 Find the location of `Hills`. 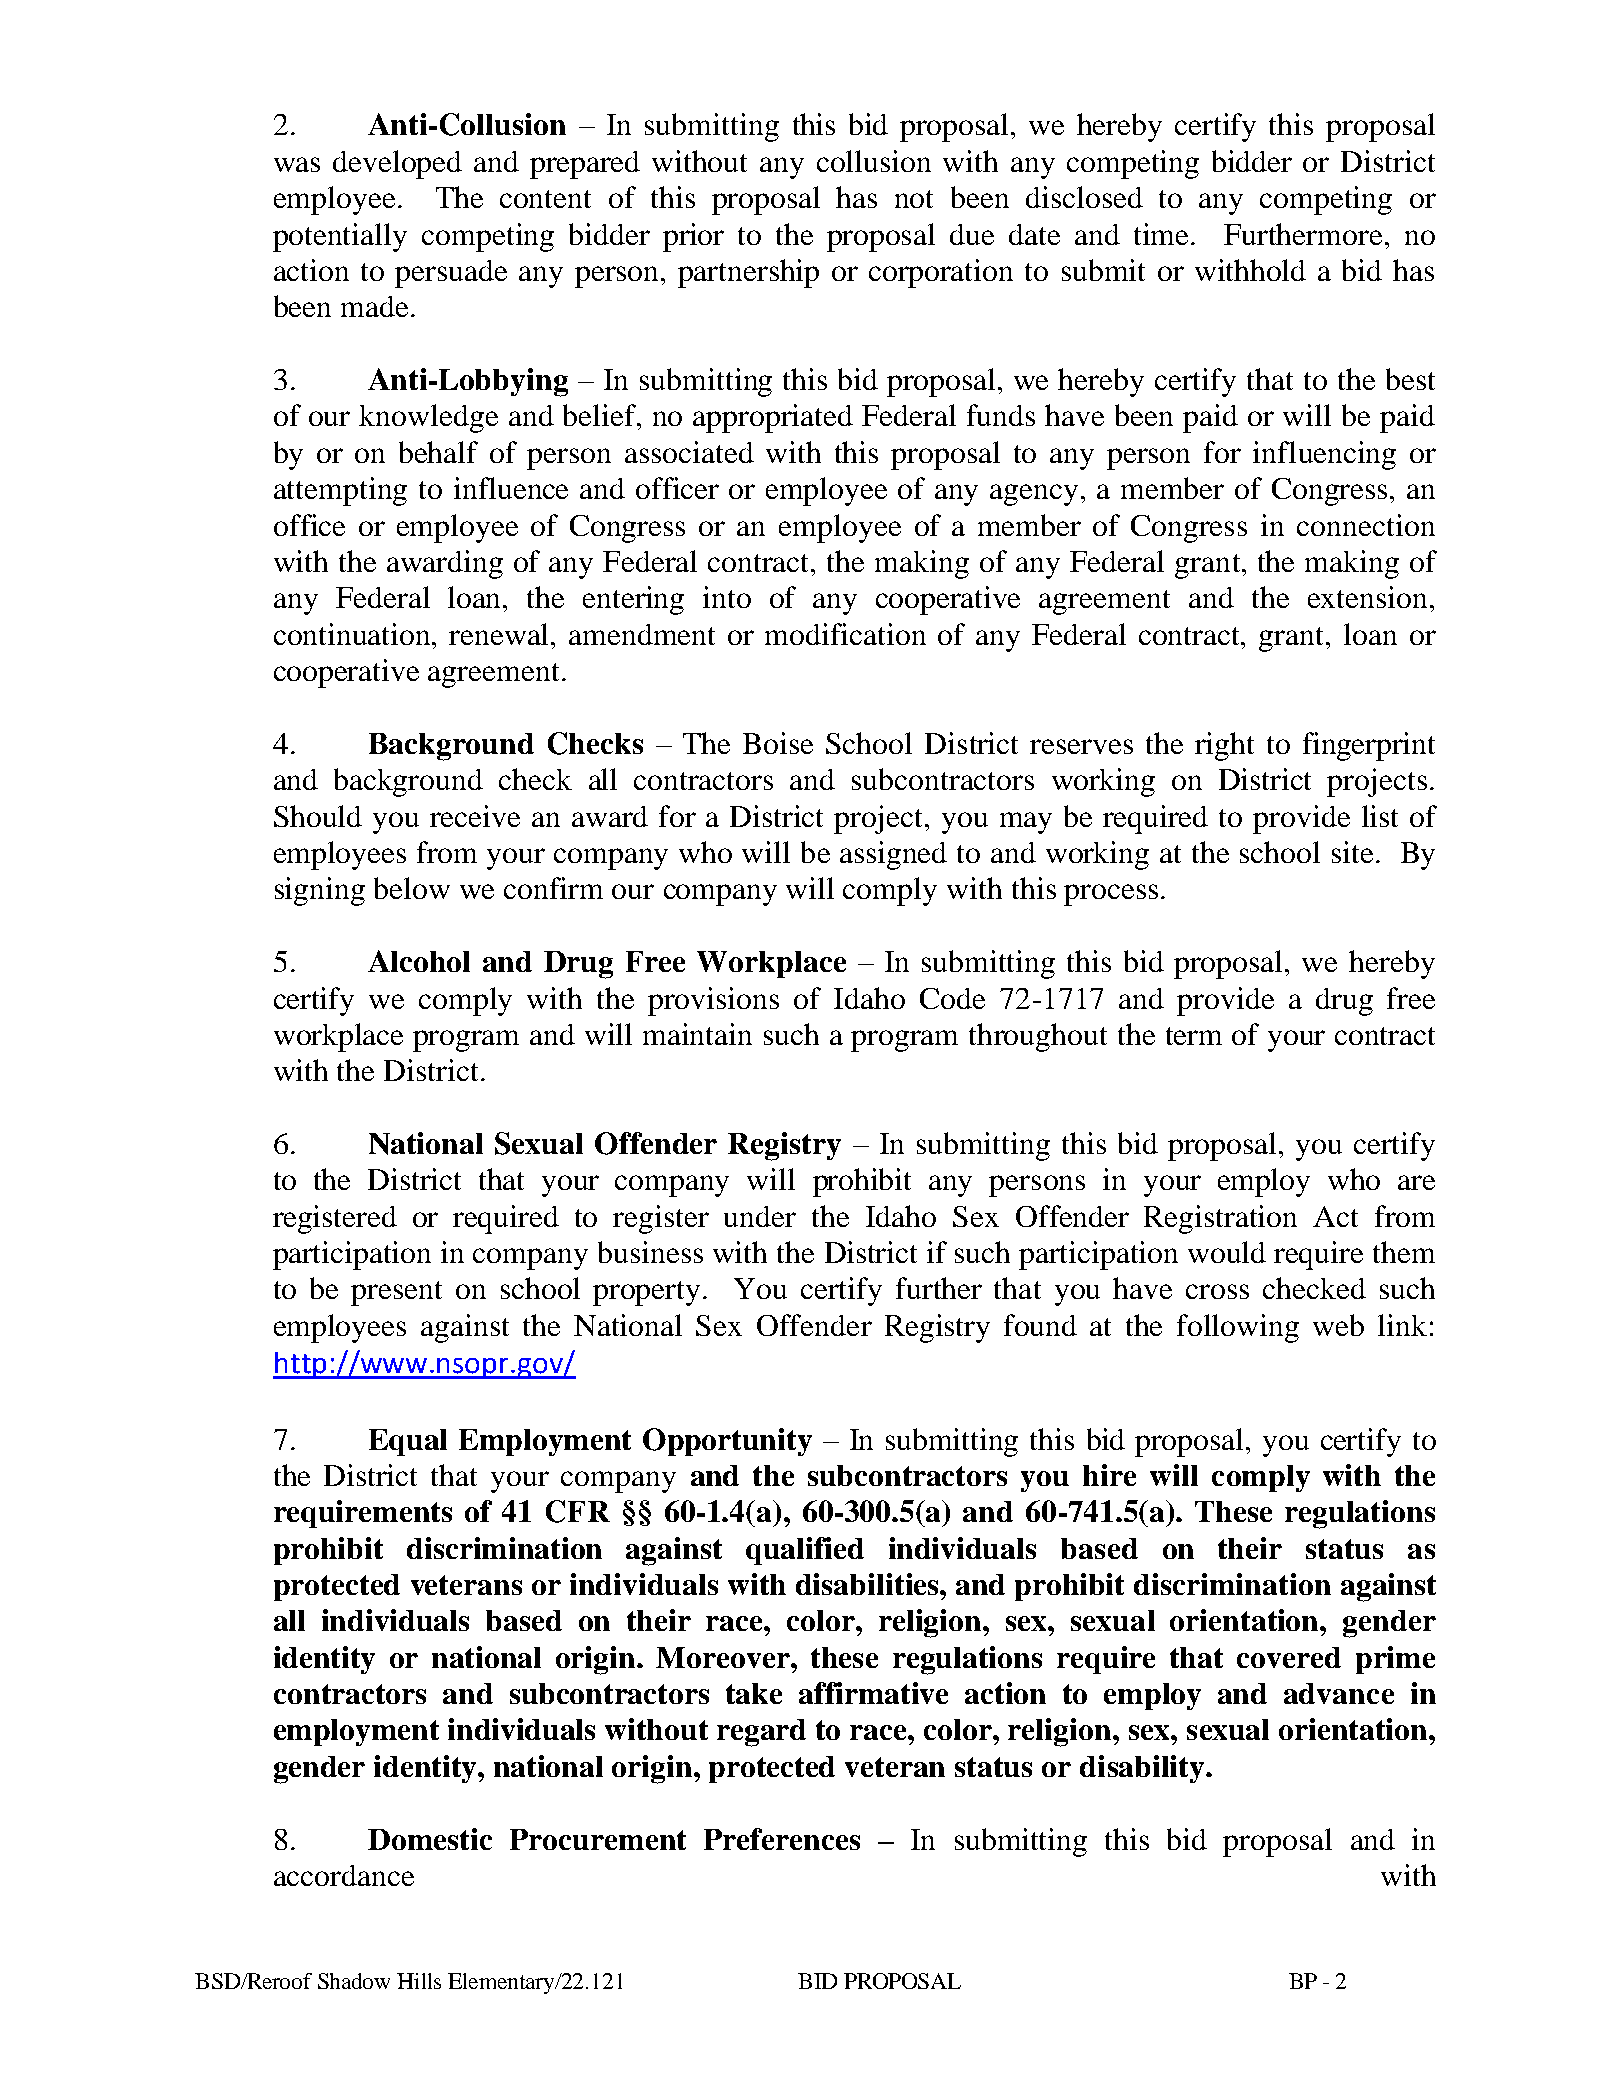

Hills is located at coordinates (419, 1981).
